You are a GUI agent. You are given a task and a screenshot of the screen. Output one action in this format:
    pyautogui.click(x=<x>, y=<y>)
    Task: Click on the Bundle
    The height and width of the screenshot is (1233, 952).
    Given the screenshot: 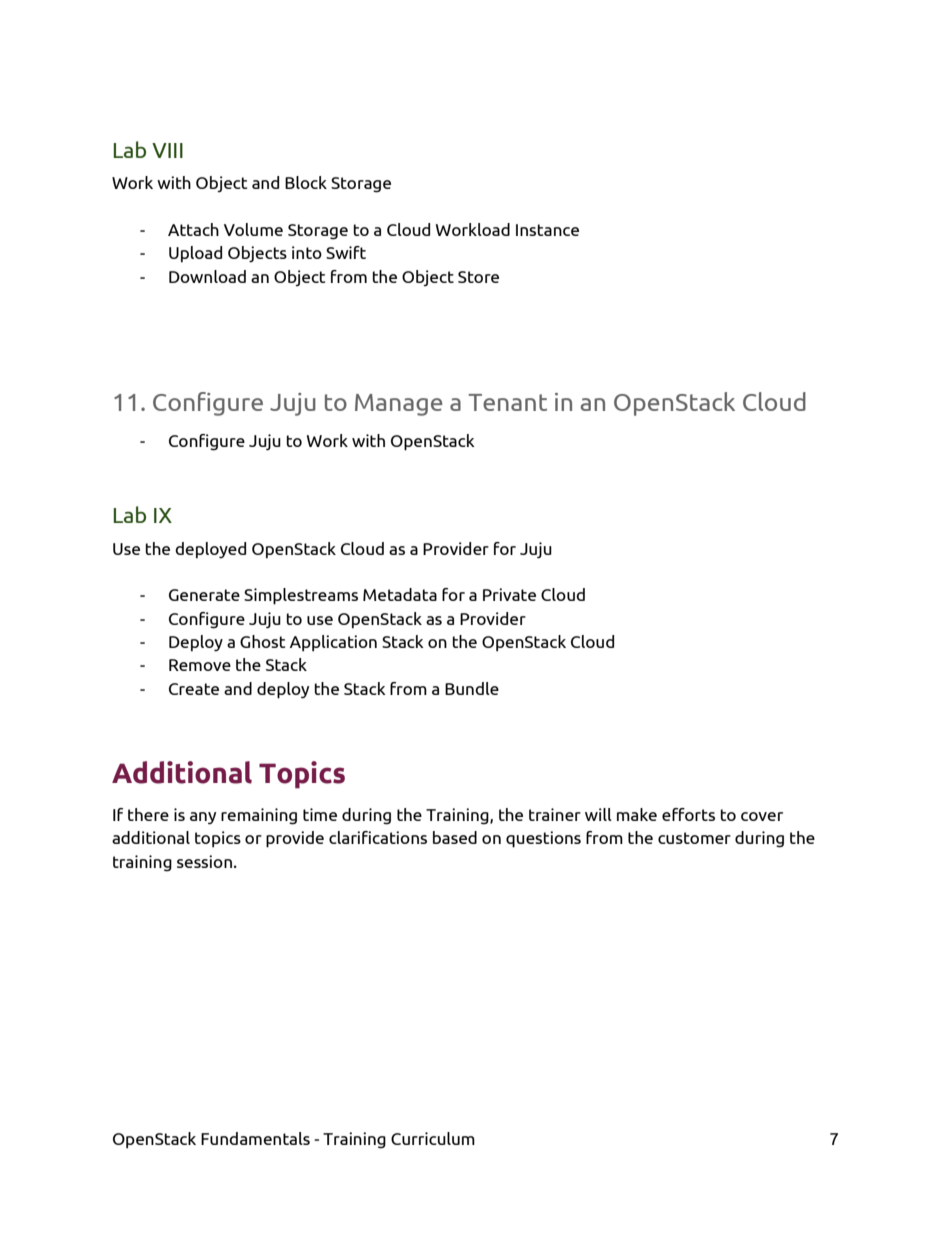 What is the action you would take?
    pyautogui.click(x=472, y=688)
